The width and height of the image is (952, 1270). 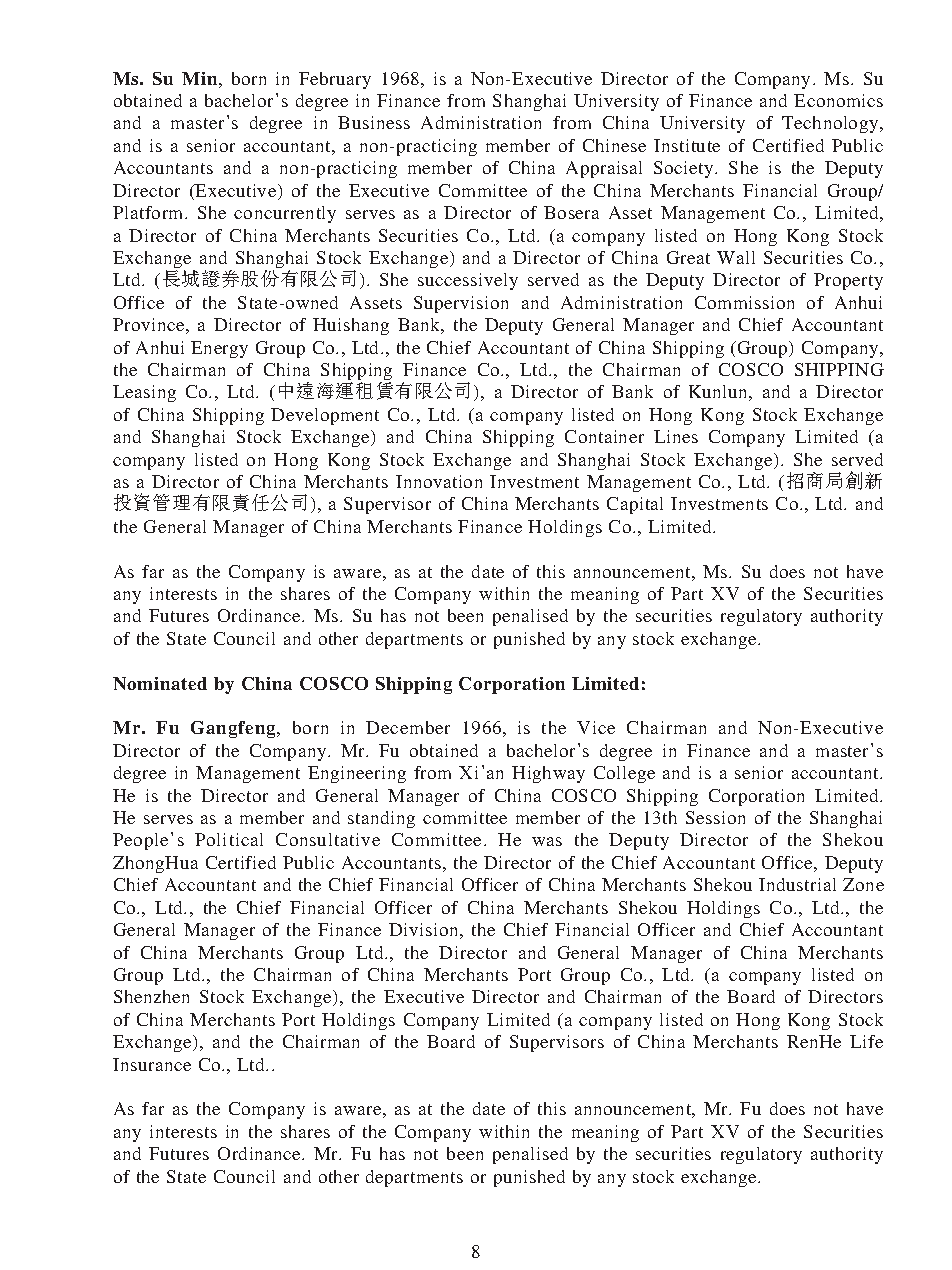 I want to click on Session, so click(x=715, y=817).
